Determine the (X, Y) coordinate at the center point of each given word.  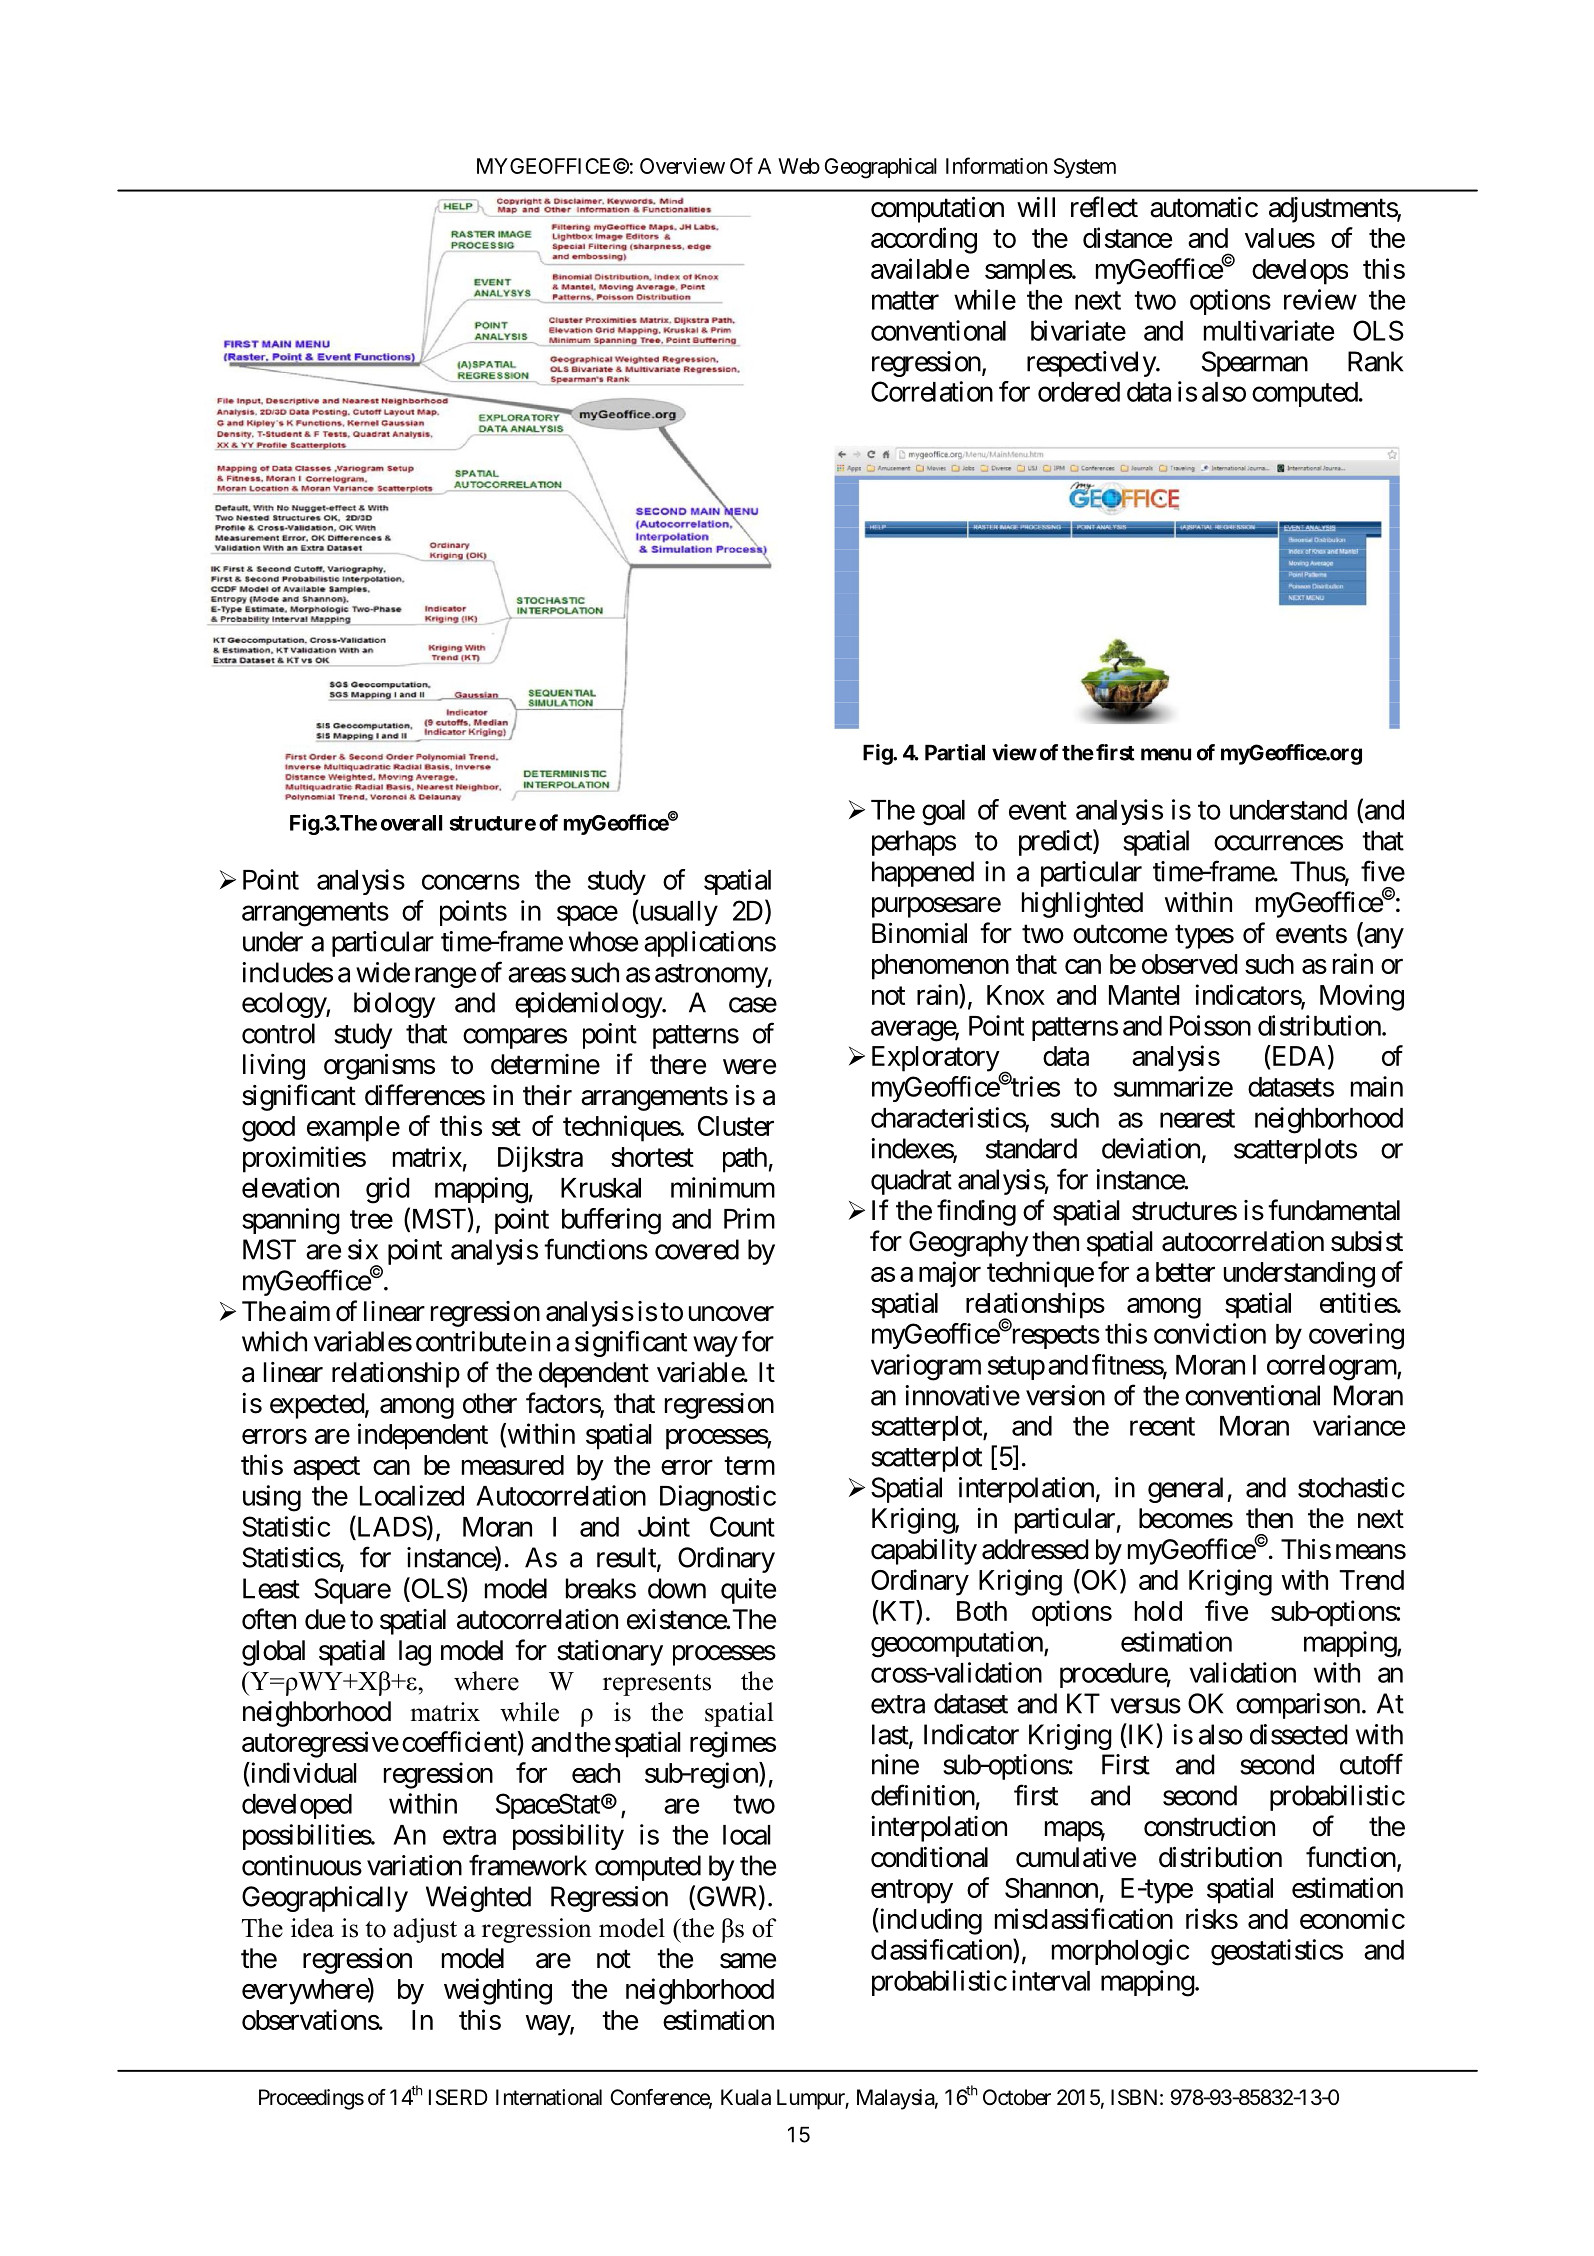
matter (905, 300)
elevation (290, 1187)
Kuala (746, 2097)
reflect (1104, 207)
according (924, 240)
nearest (1197, 1118)
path (745, 1160)
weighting (498, 1991)
